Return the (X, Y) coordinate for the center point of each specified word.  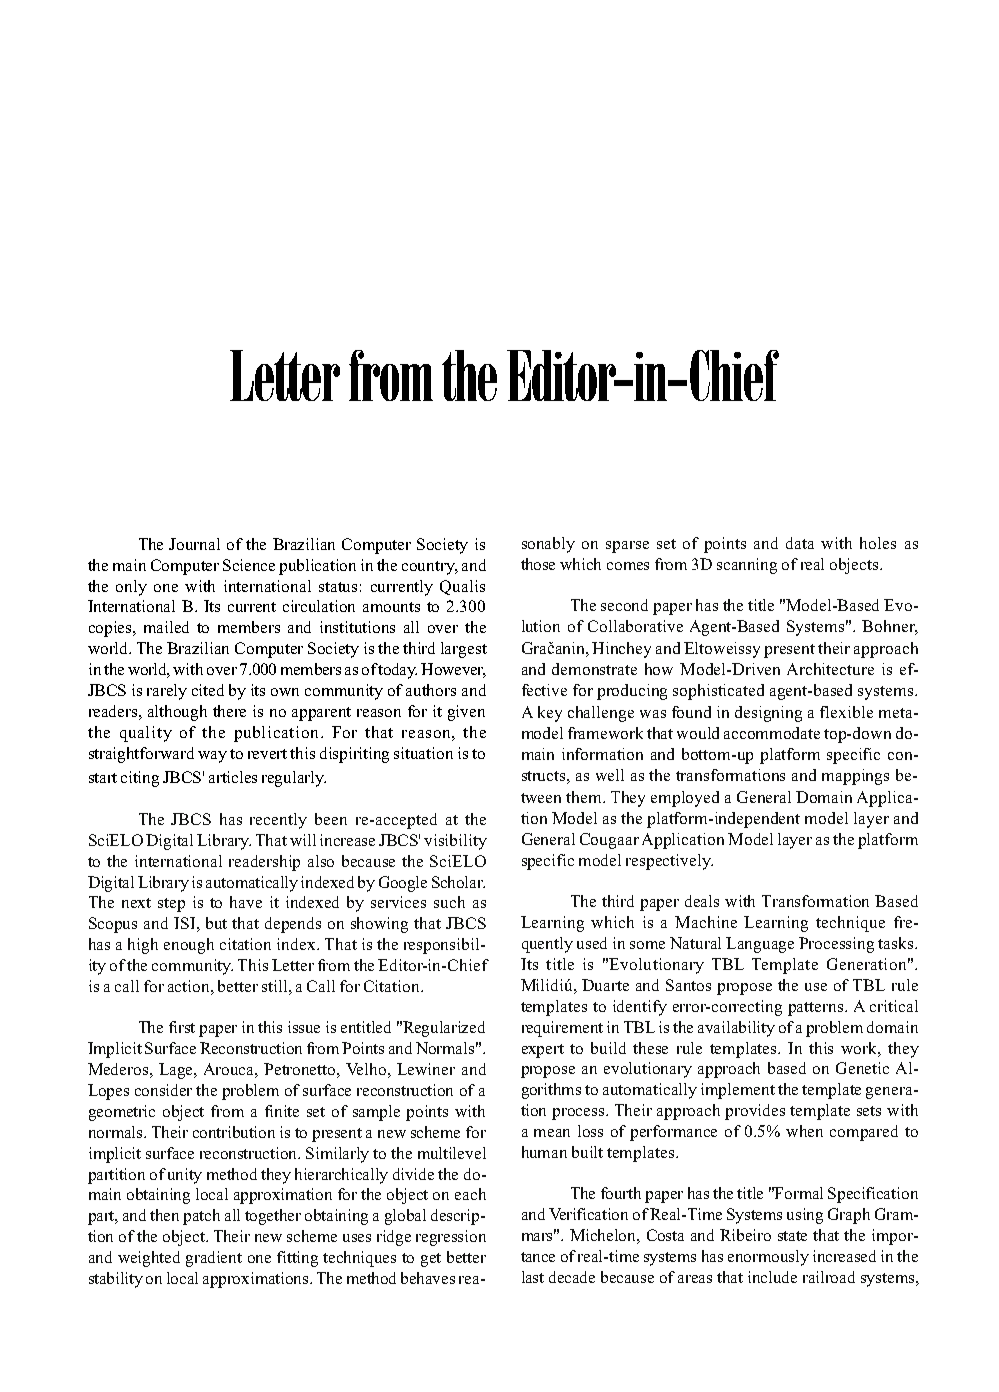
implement (738, 1091)
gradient (214, 1259)
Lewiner (426, 1069)
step (171, 905)
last (533, 1277)
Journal (194, 544)
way (212, 757)
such (449, 902)
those (538, 564)
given (466, 713)
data (800, 543)
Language (760, 945)
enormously (768, 1258)
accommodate (772, 733)
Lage (177, 1071)
